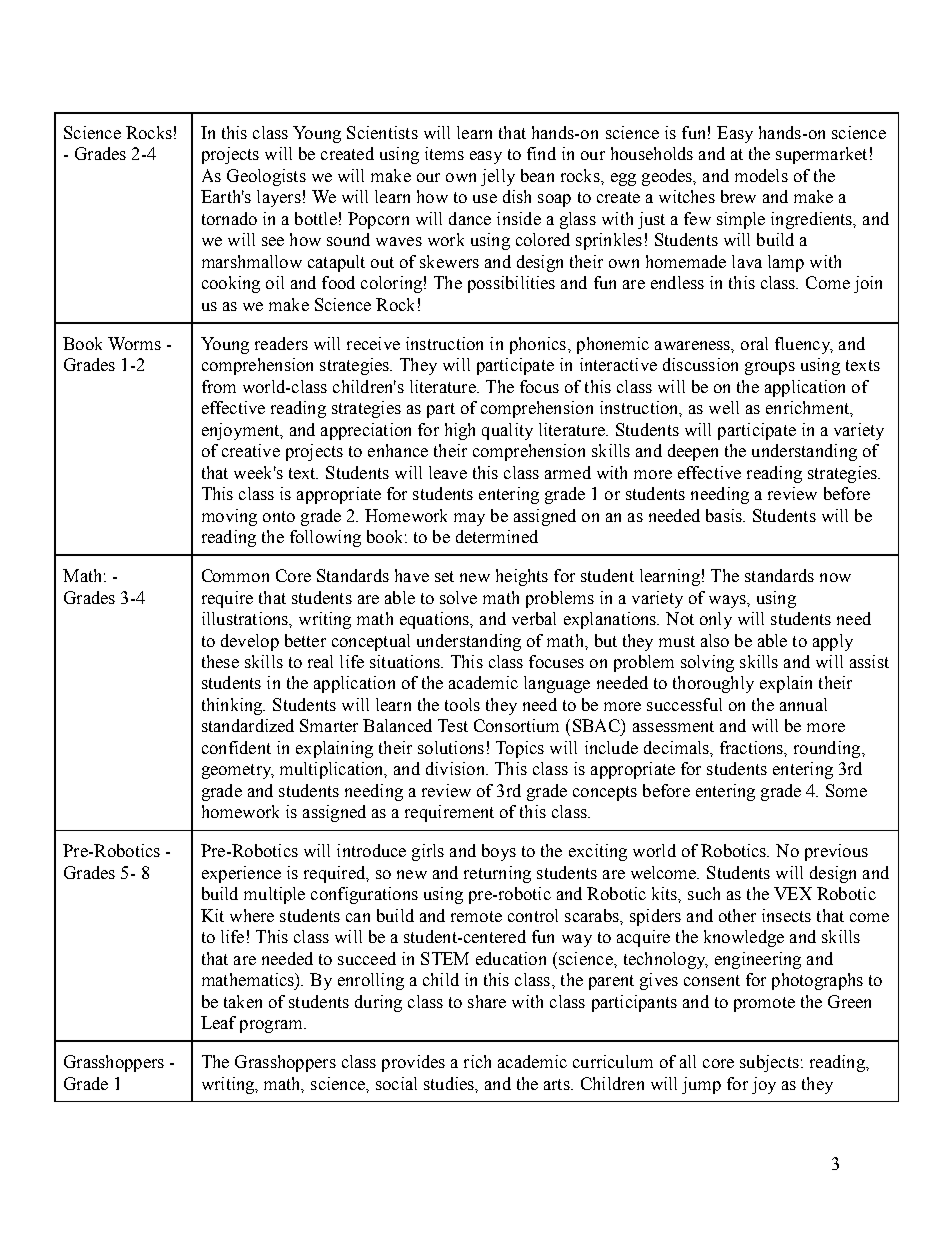 The width and height of the image is (952, 1233). Describe the element at coordinates (499, 852) in the image. I see `boys` at that location.
